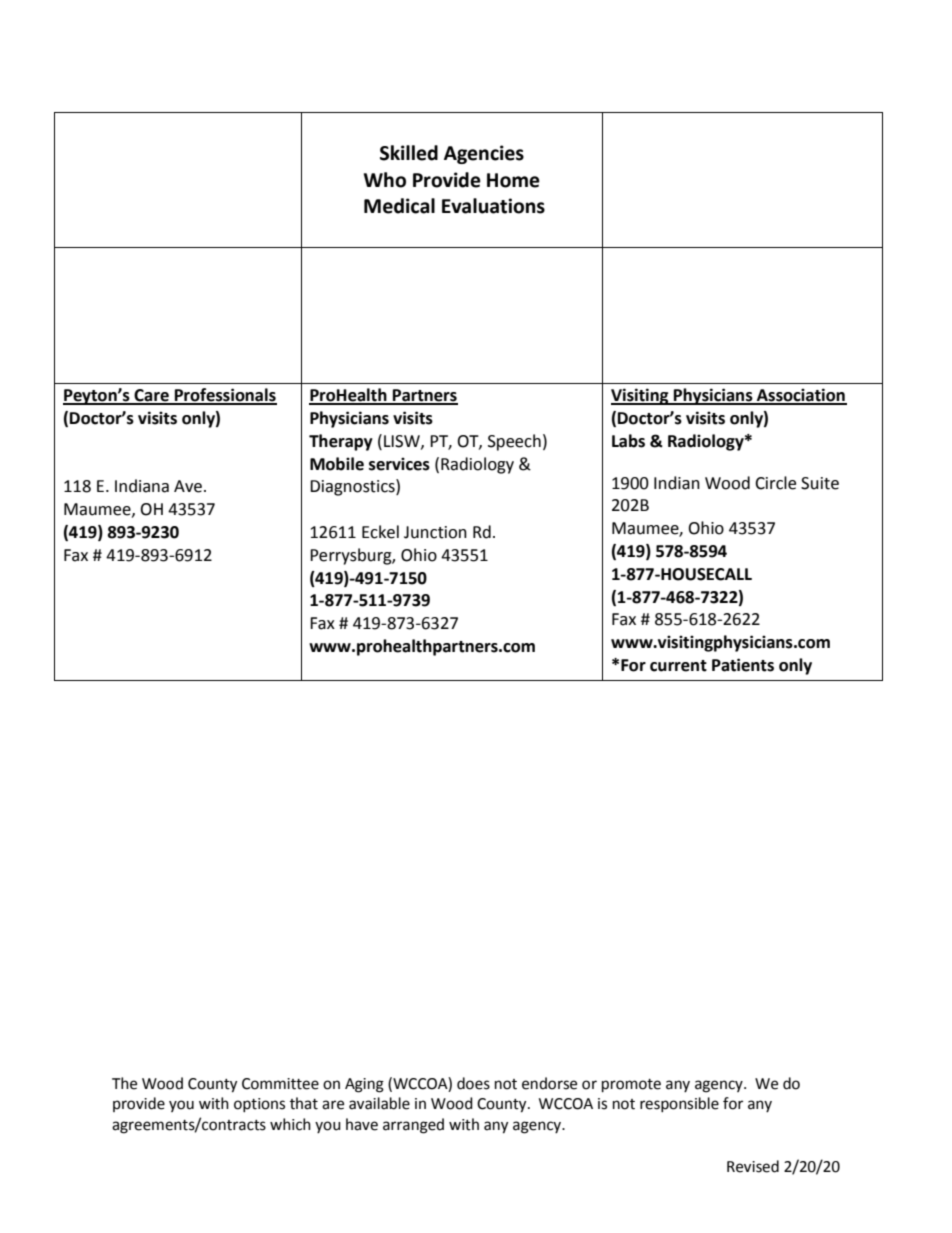 The height and width of the screenshot is (1233, 952). What do you see at coordinates (743, 665) in the screenshot?
I see `Patients` at bounding box center [743, 665].
